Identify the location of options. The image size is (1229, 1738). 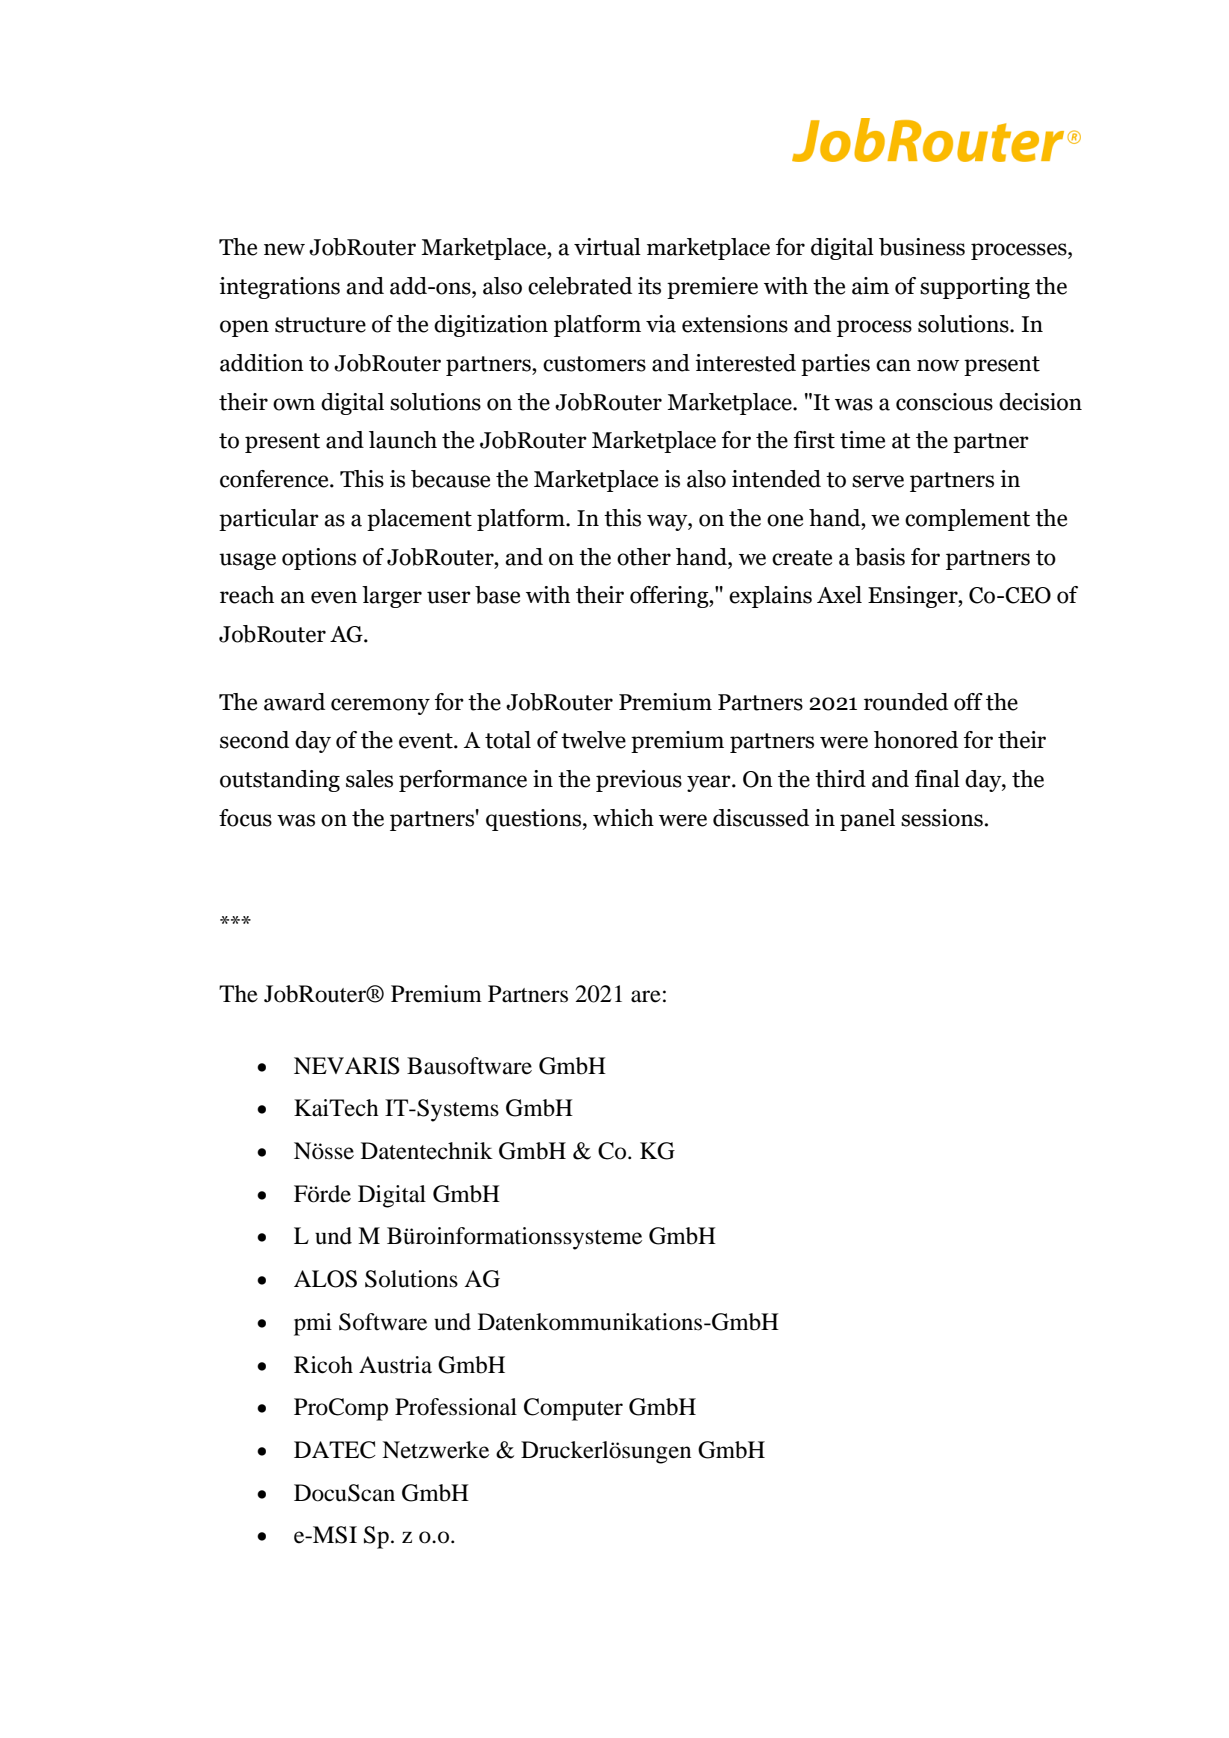
(319, 559).
